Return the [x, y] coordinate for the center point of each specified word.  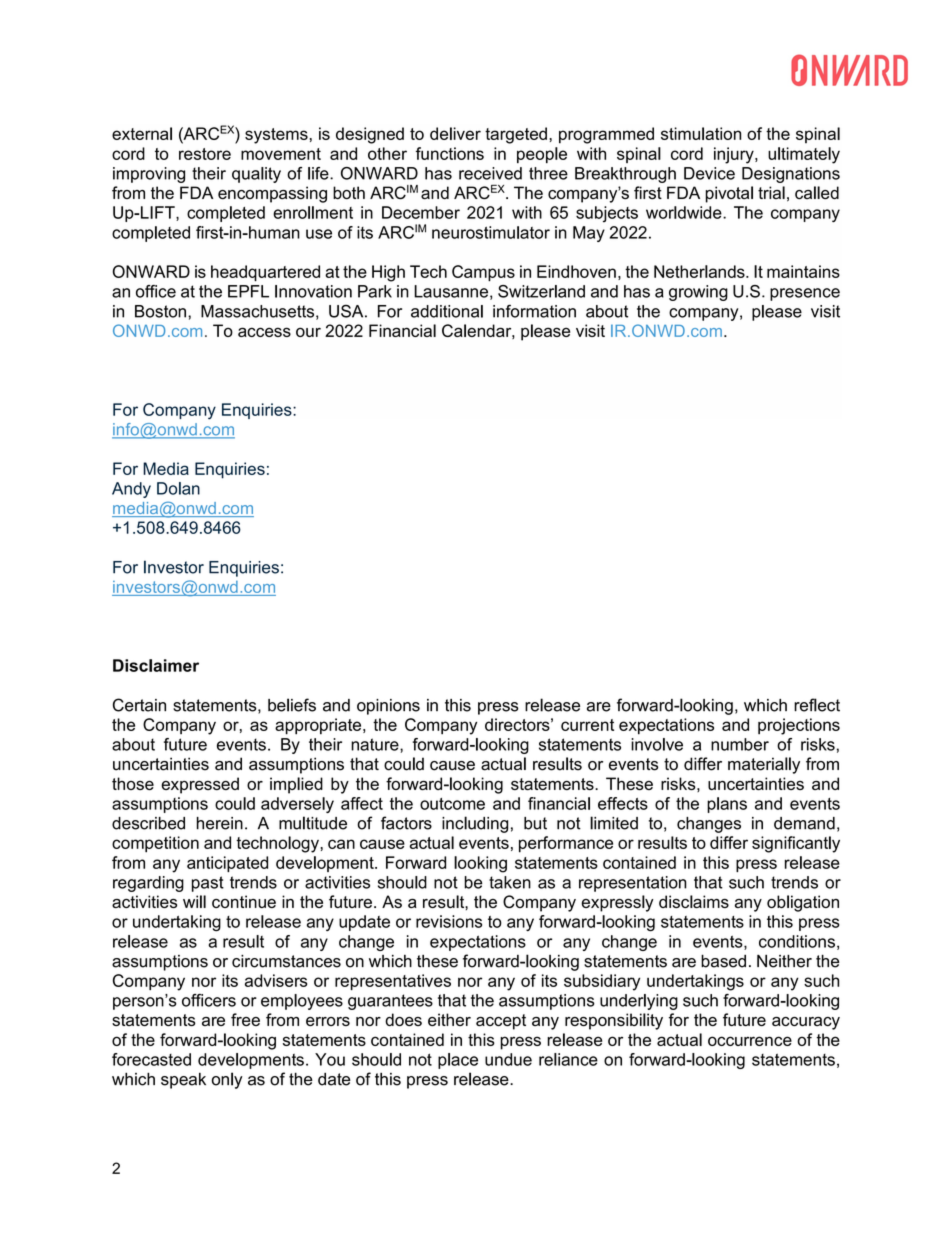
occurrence [750, 1041]
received [490, 173]
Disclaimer [156, 665]
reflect [817, 705]
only [227, 1080]
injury [735, 155]
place [458, 1061]
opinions [388, 707]
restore [205, 154]
